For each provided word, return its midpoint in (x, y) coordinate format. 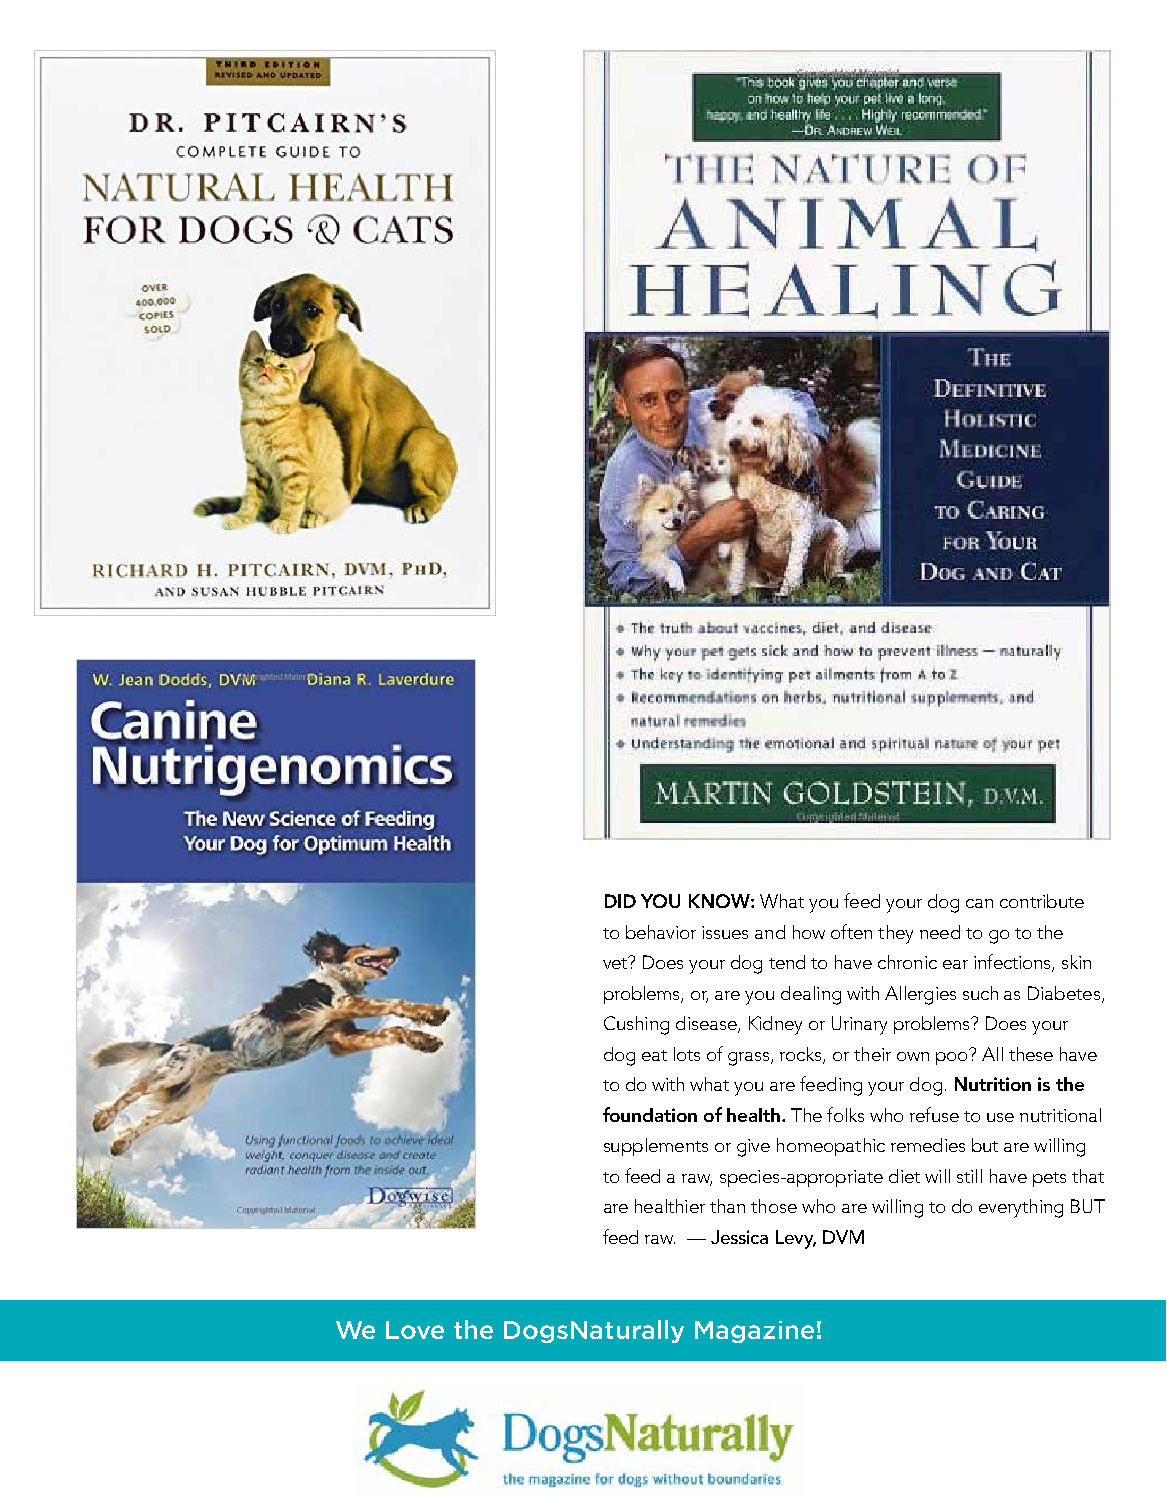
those (774, 1206)
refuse (934, 1114)
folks (845, 1114)
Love (415, 1330)
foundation (650, 1114)
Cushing (636, 1025)
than (727, 1206)
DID (620, 901)
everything (1021, 1208)
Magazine (754, 1332)
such (980, 993)
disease (707, 1024)
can (979, 903)
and (770, 932)
